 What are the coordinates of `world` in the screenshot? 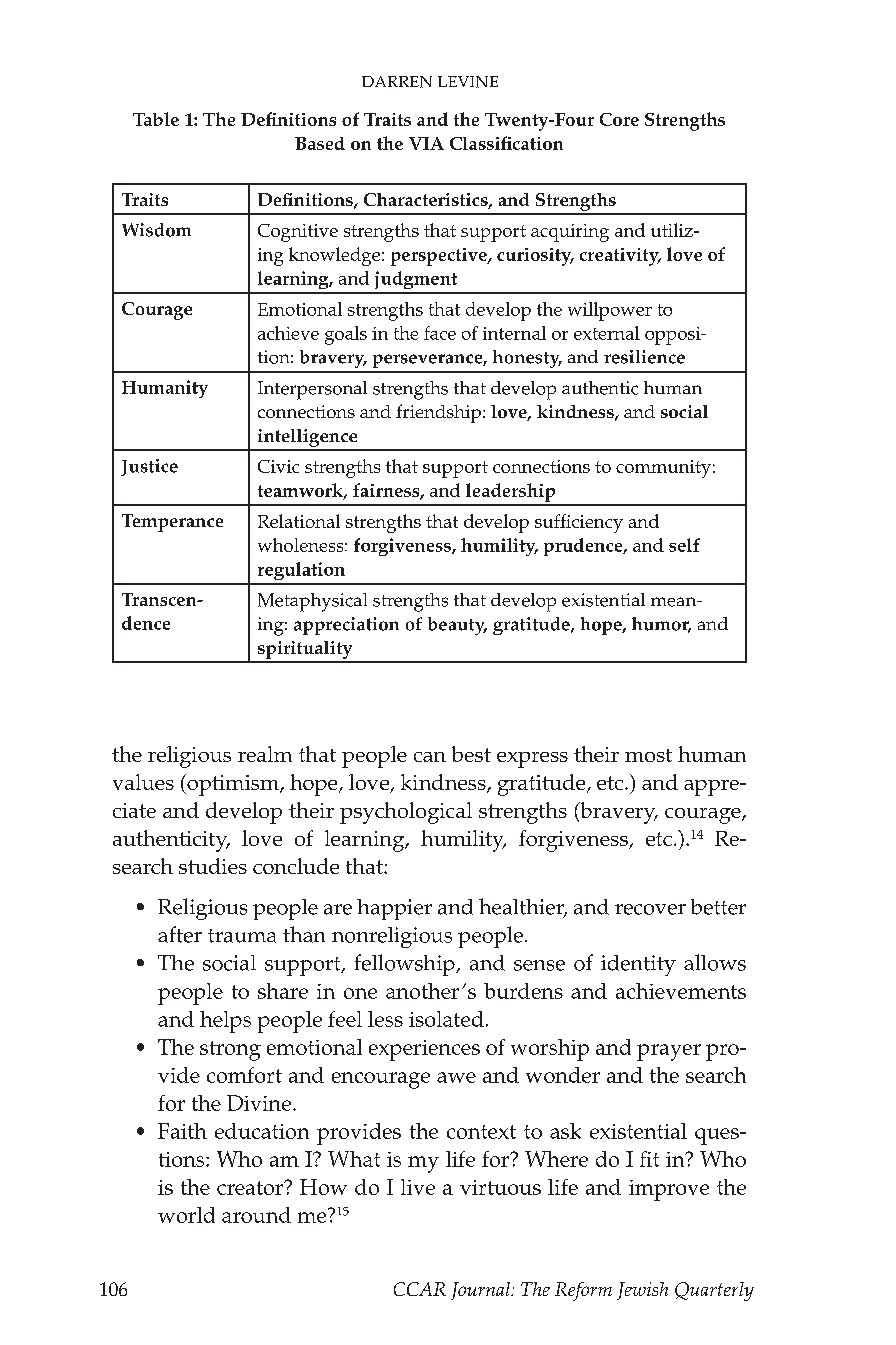 It's located at (186, 1215).
